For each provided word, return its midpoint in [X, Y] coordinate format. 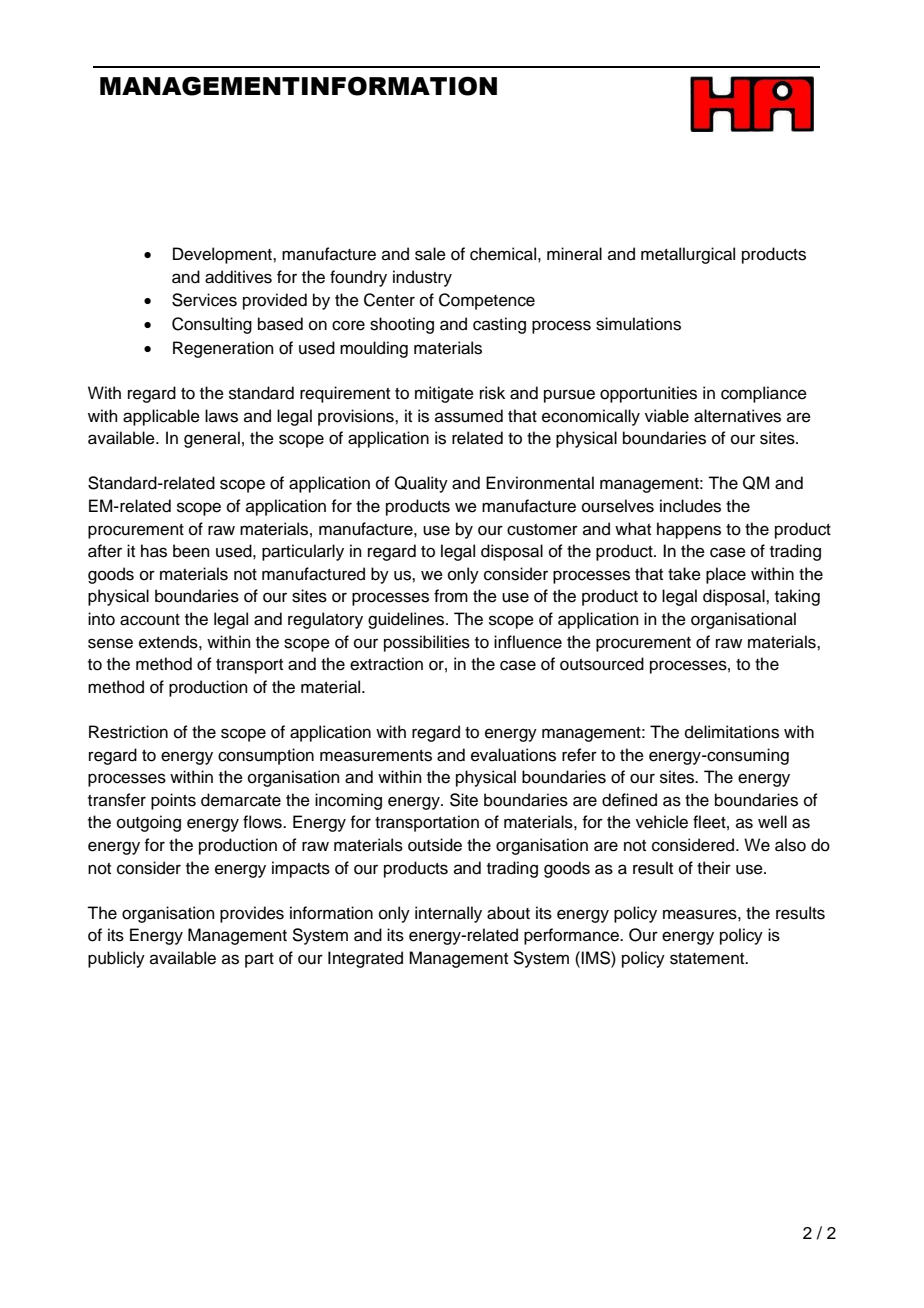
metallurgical [688, 255]
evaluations [513, 755]
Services [204, 300]
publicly [116, 959]
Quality [421, 484]
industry [422, 278]
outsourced [602, 664]
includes [690, 506]
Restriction [128, 732]
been [191, 551]
